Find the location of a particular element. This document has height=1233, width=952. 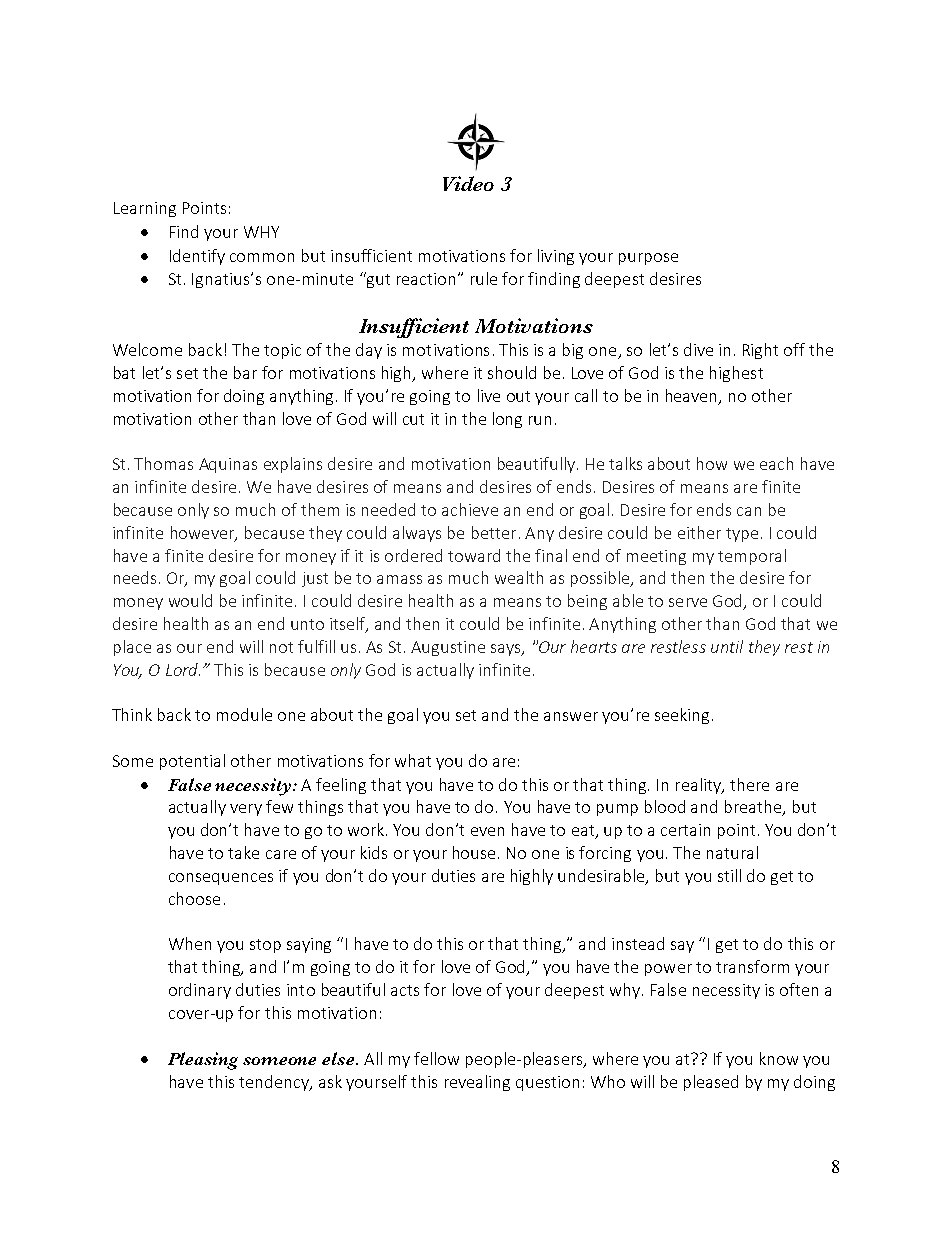

Video is located at coordinates (468, 183).
